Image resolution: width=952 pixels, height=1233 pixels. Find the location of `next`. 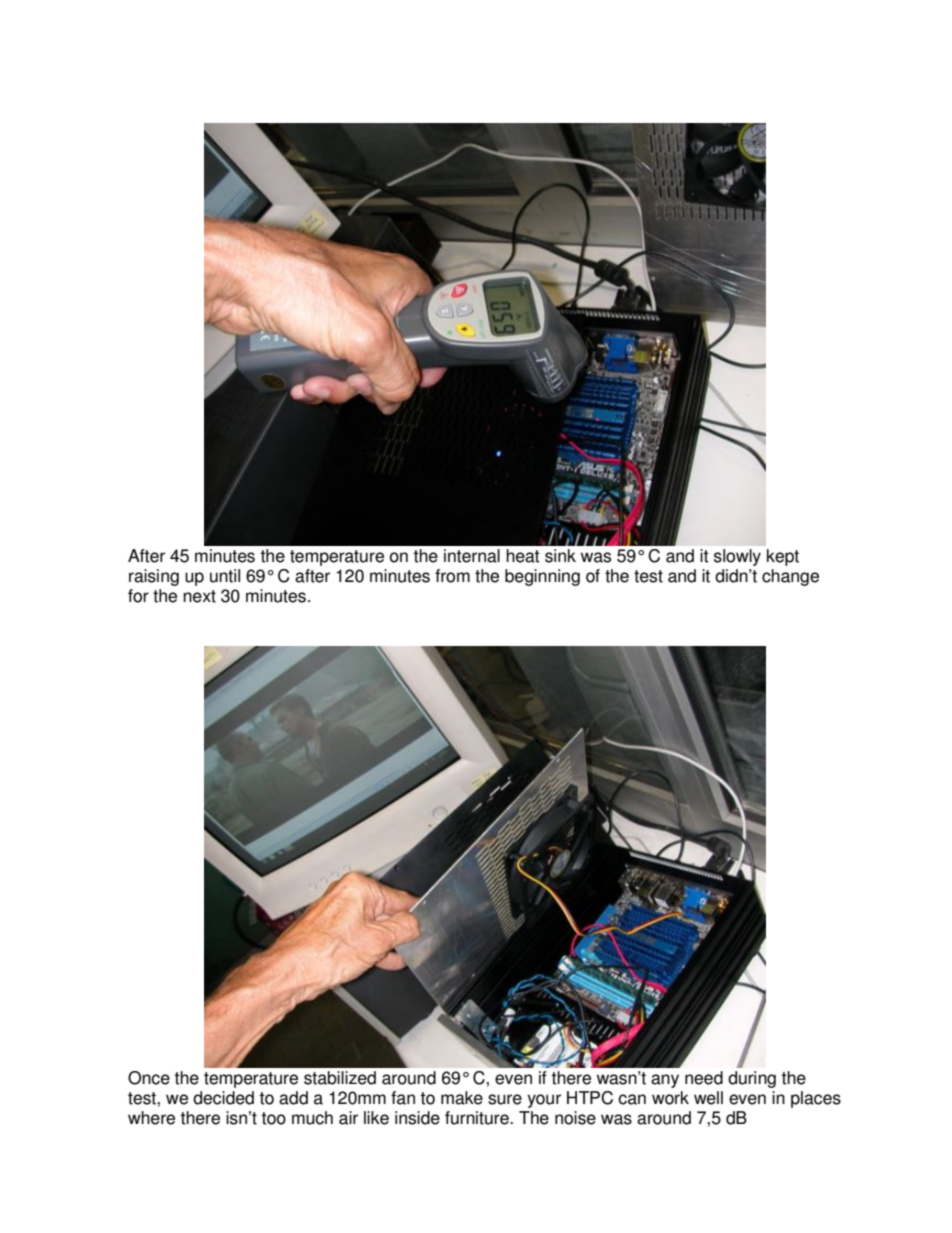

next is located at coordinates (199, 596).
